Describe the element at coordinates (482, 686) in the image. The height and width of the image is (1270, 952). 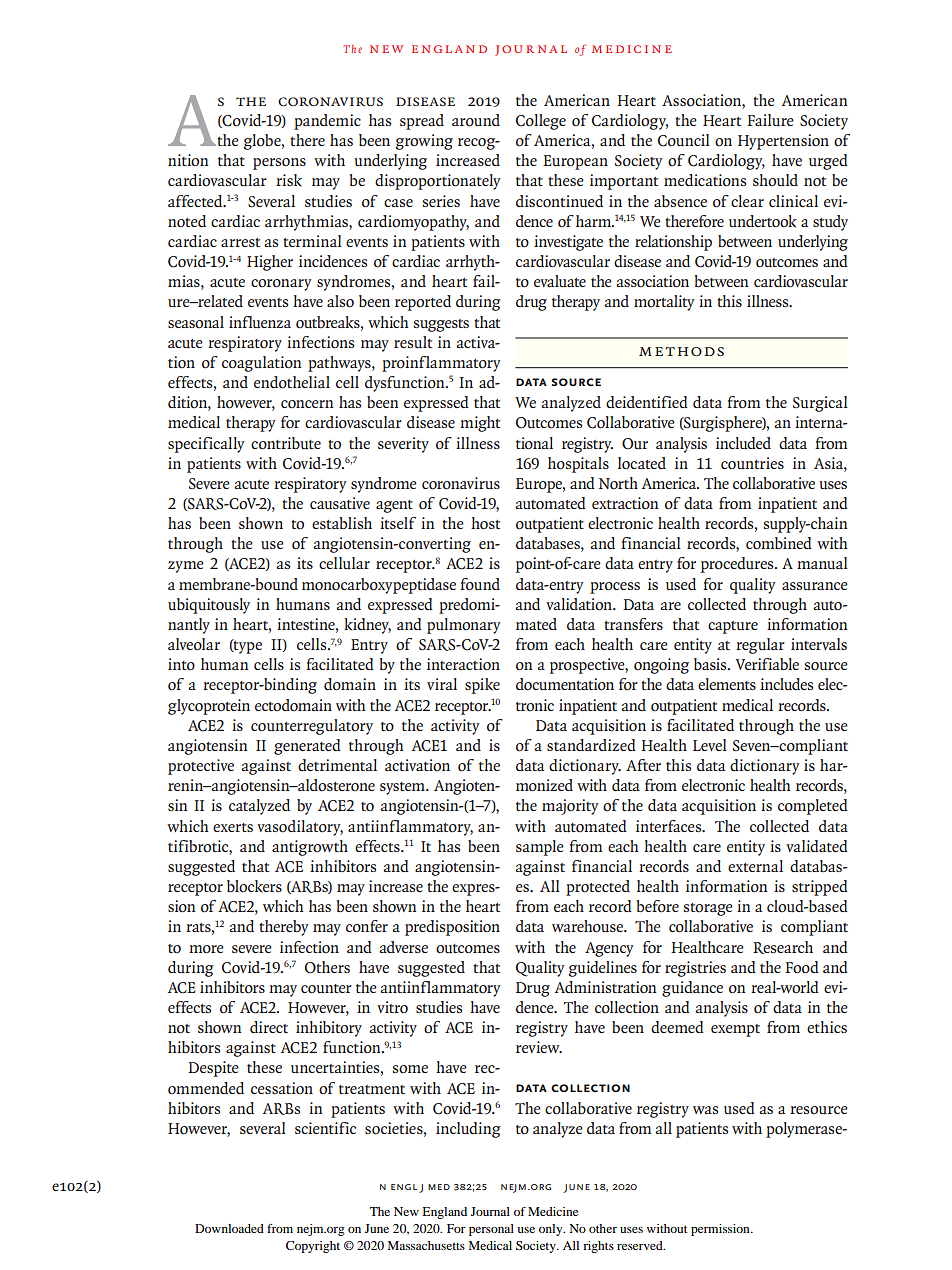
I see `spike` at that location.
